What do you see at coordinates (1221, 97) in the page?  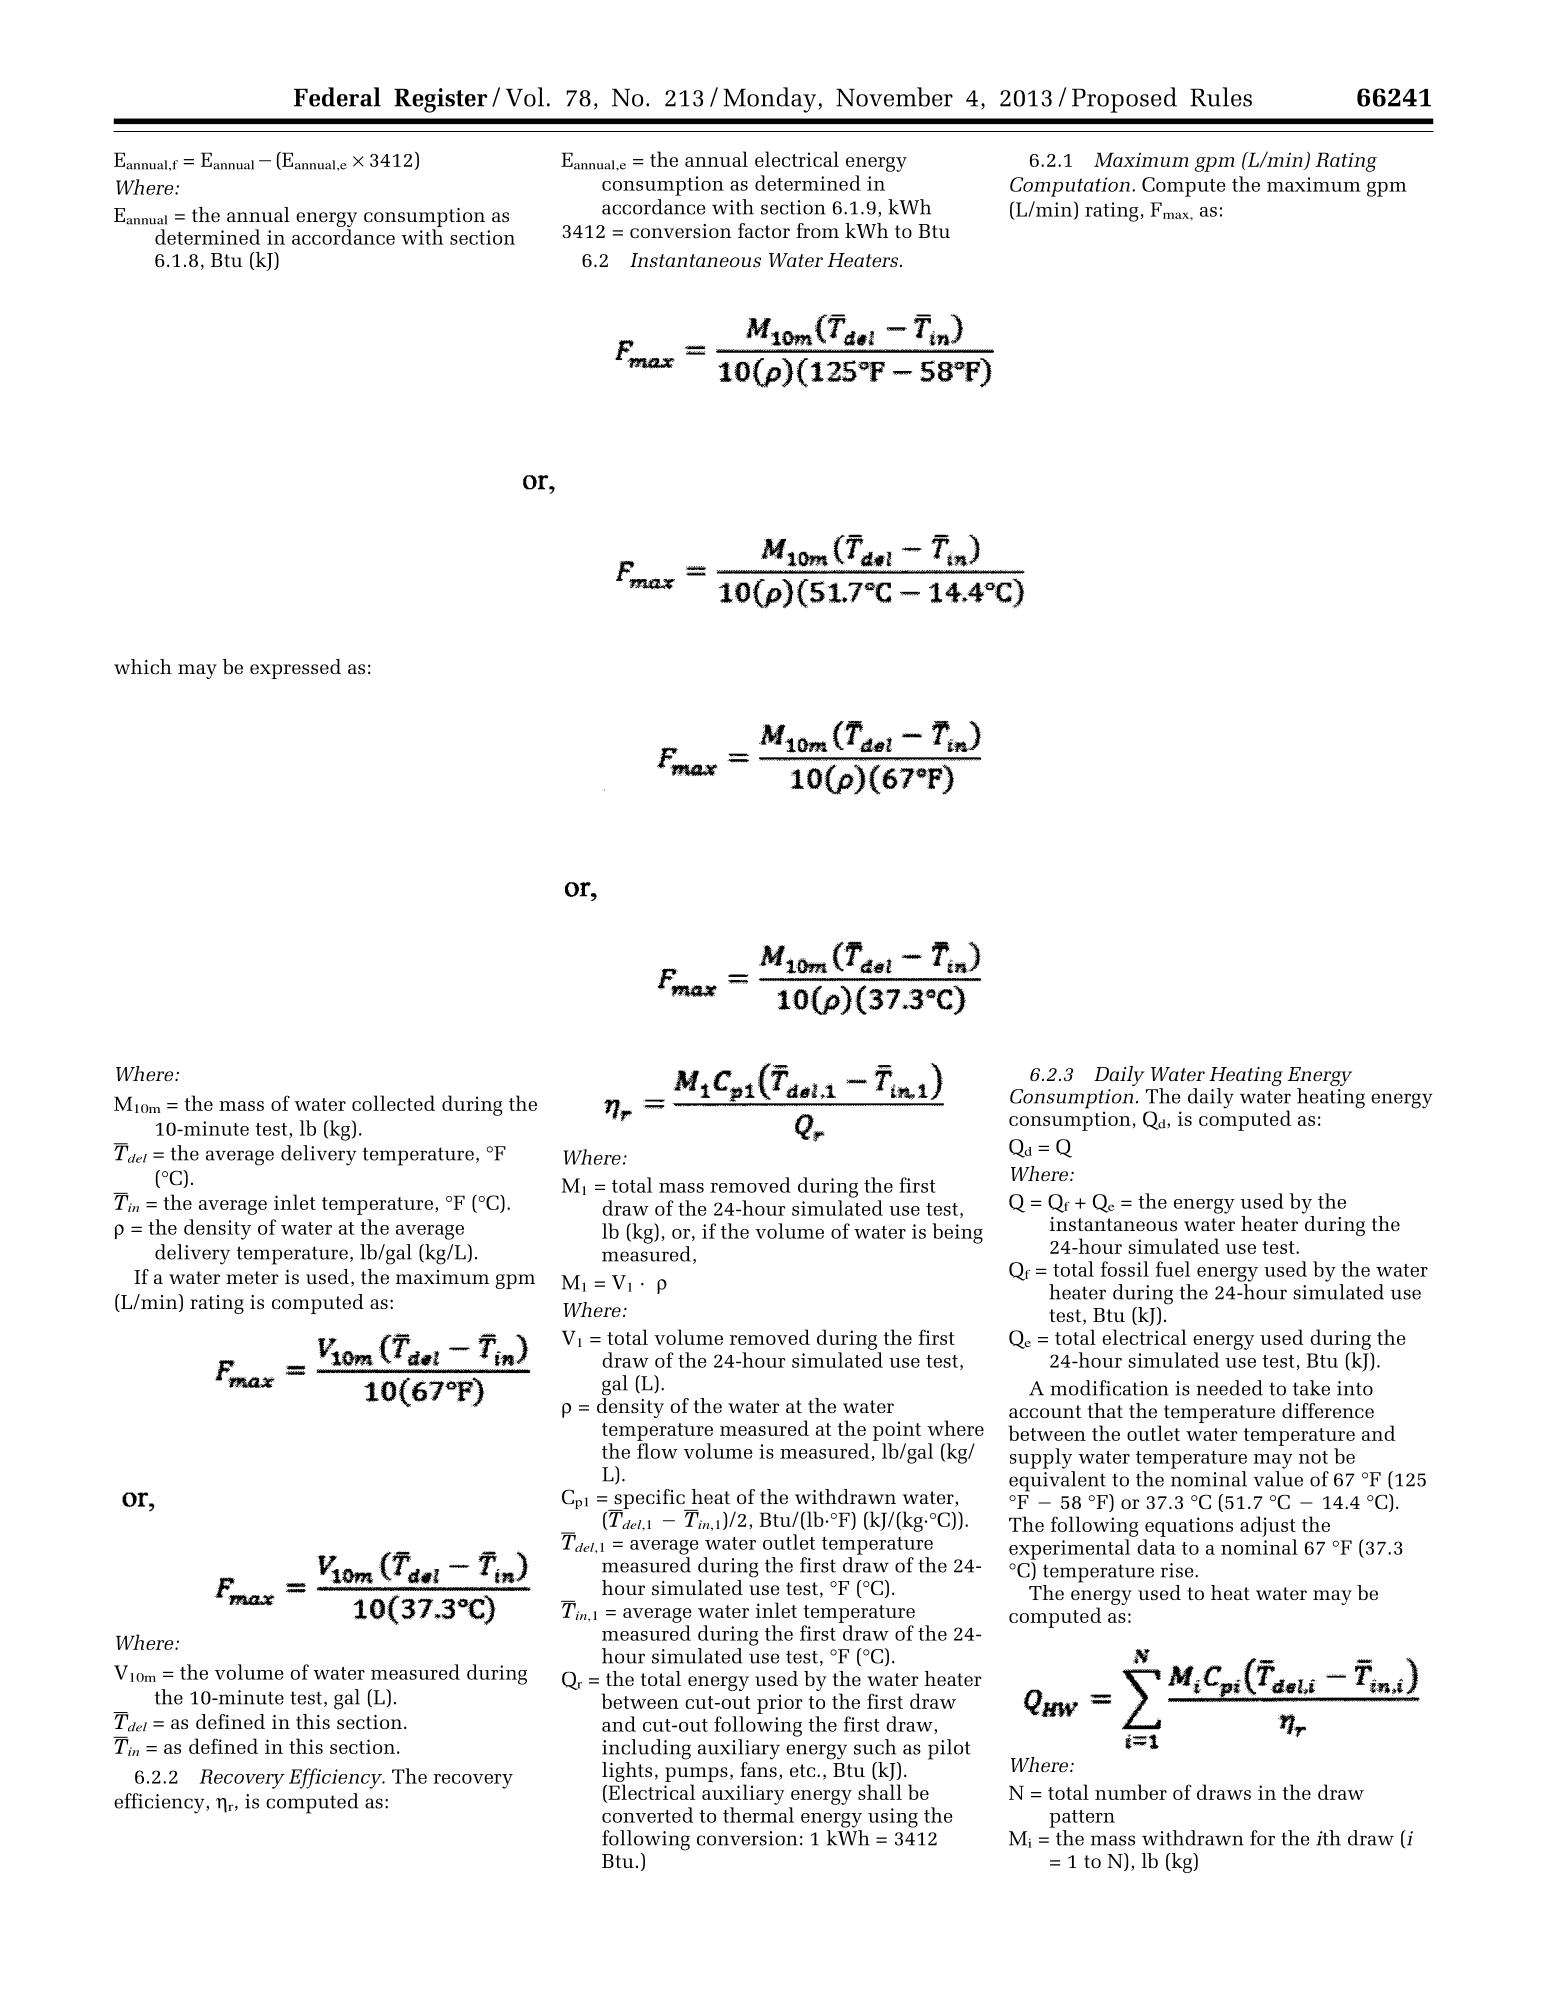 I see `Rules` at bounding box center [1221, 97].
